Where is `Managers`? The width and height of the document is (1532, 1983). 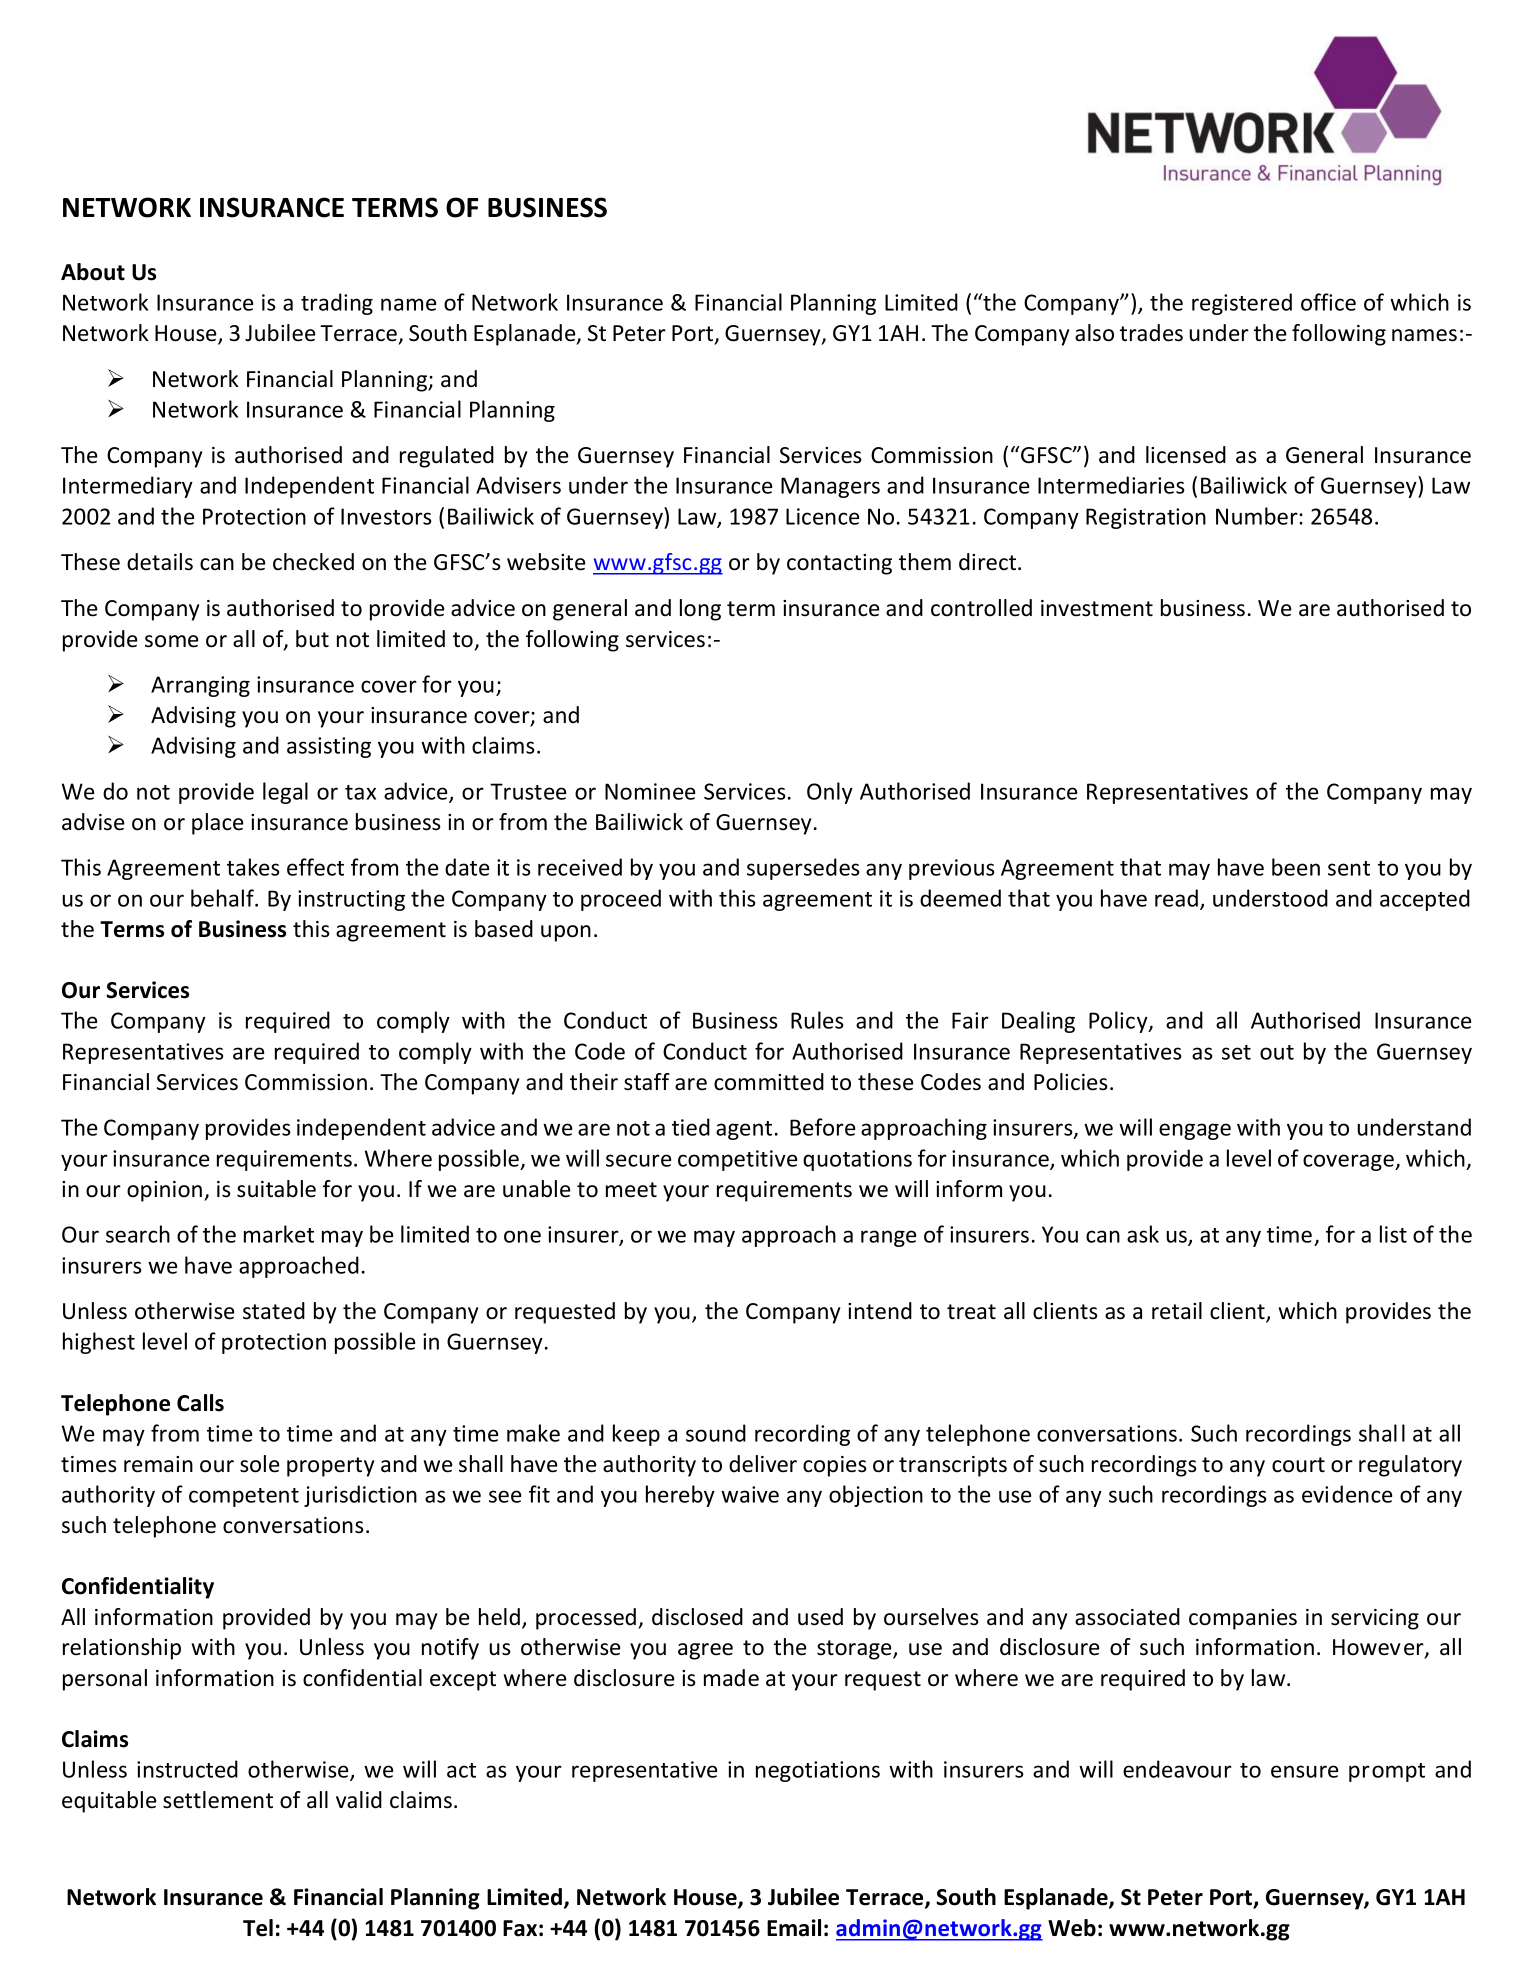 Managers is located at coordinates (830, 487).
